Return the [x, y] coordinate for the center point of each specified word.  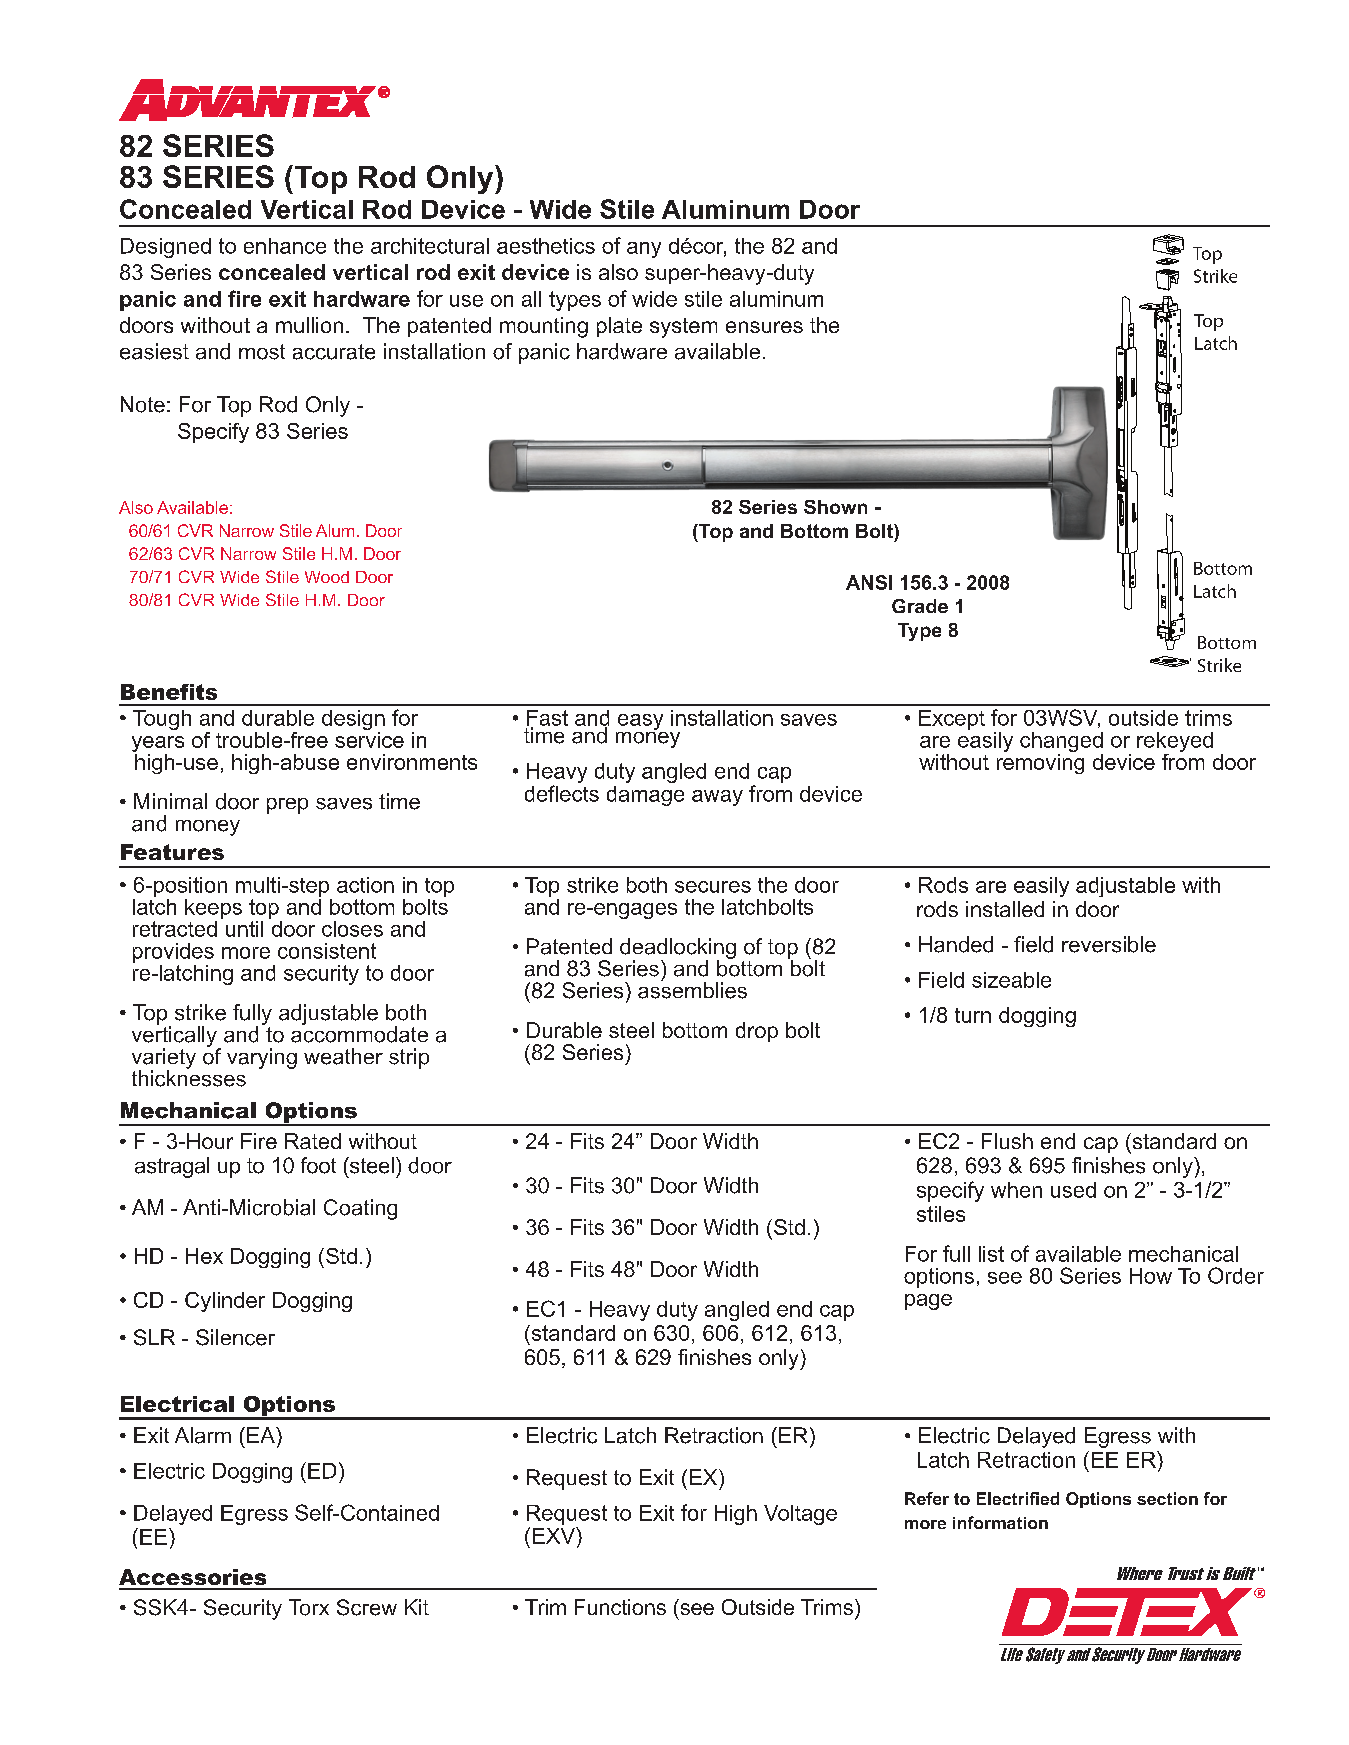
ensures [764, 327]
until [244, 929]
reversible [1109, 944]
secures [713, 887]
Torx [309, 1607]
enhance [285, 246]
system [683, 328]
